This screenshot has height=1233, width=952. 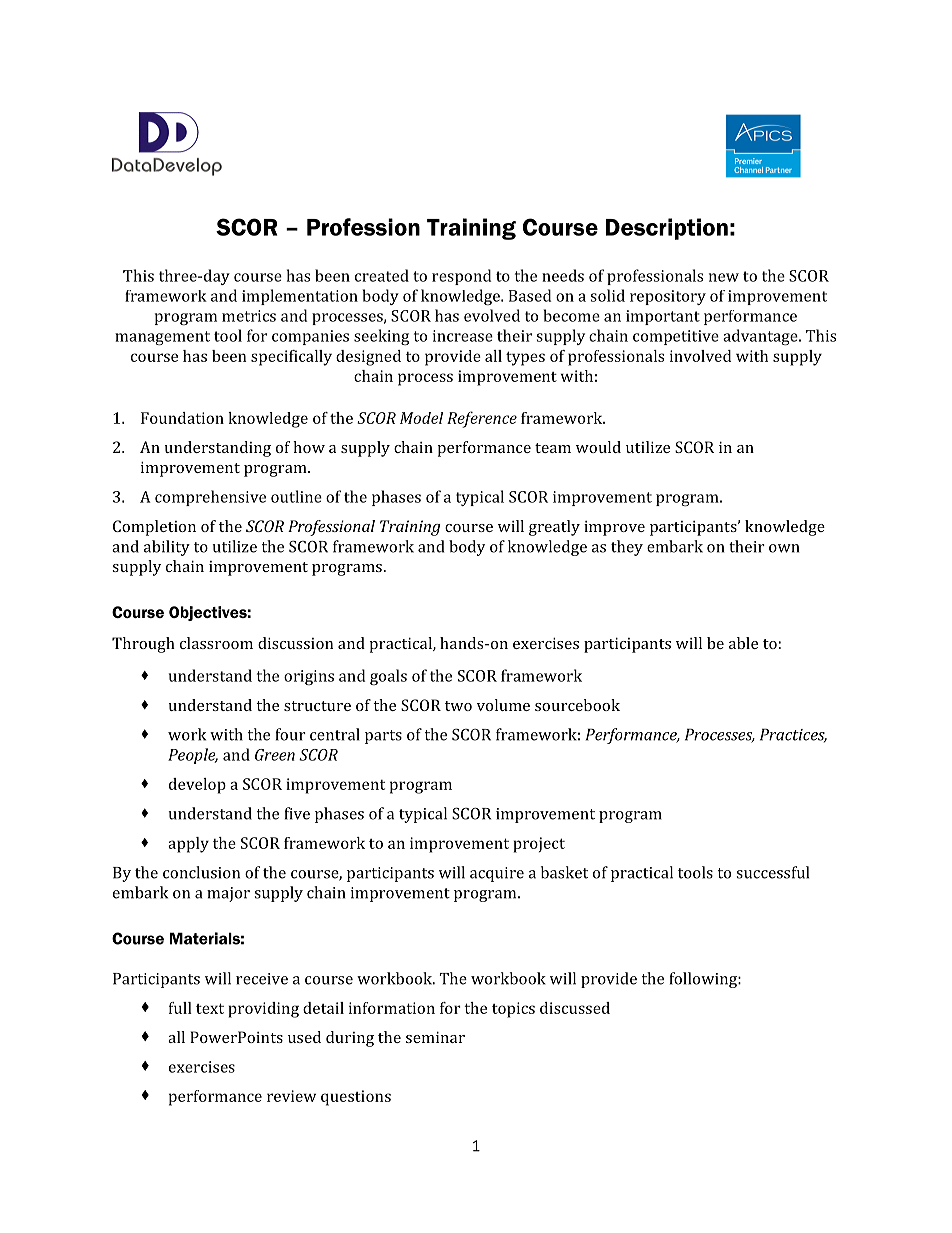 I want to click on seminar, so click(x=435, y=1037).
